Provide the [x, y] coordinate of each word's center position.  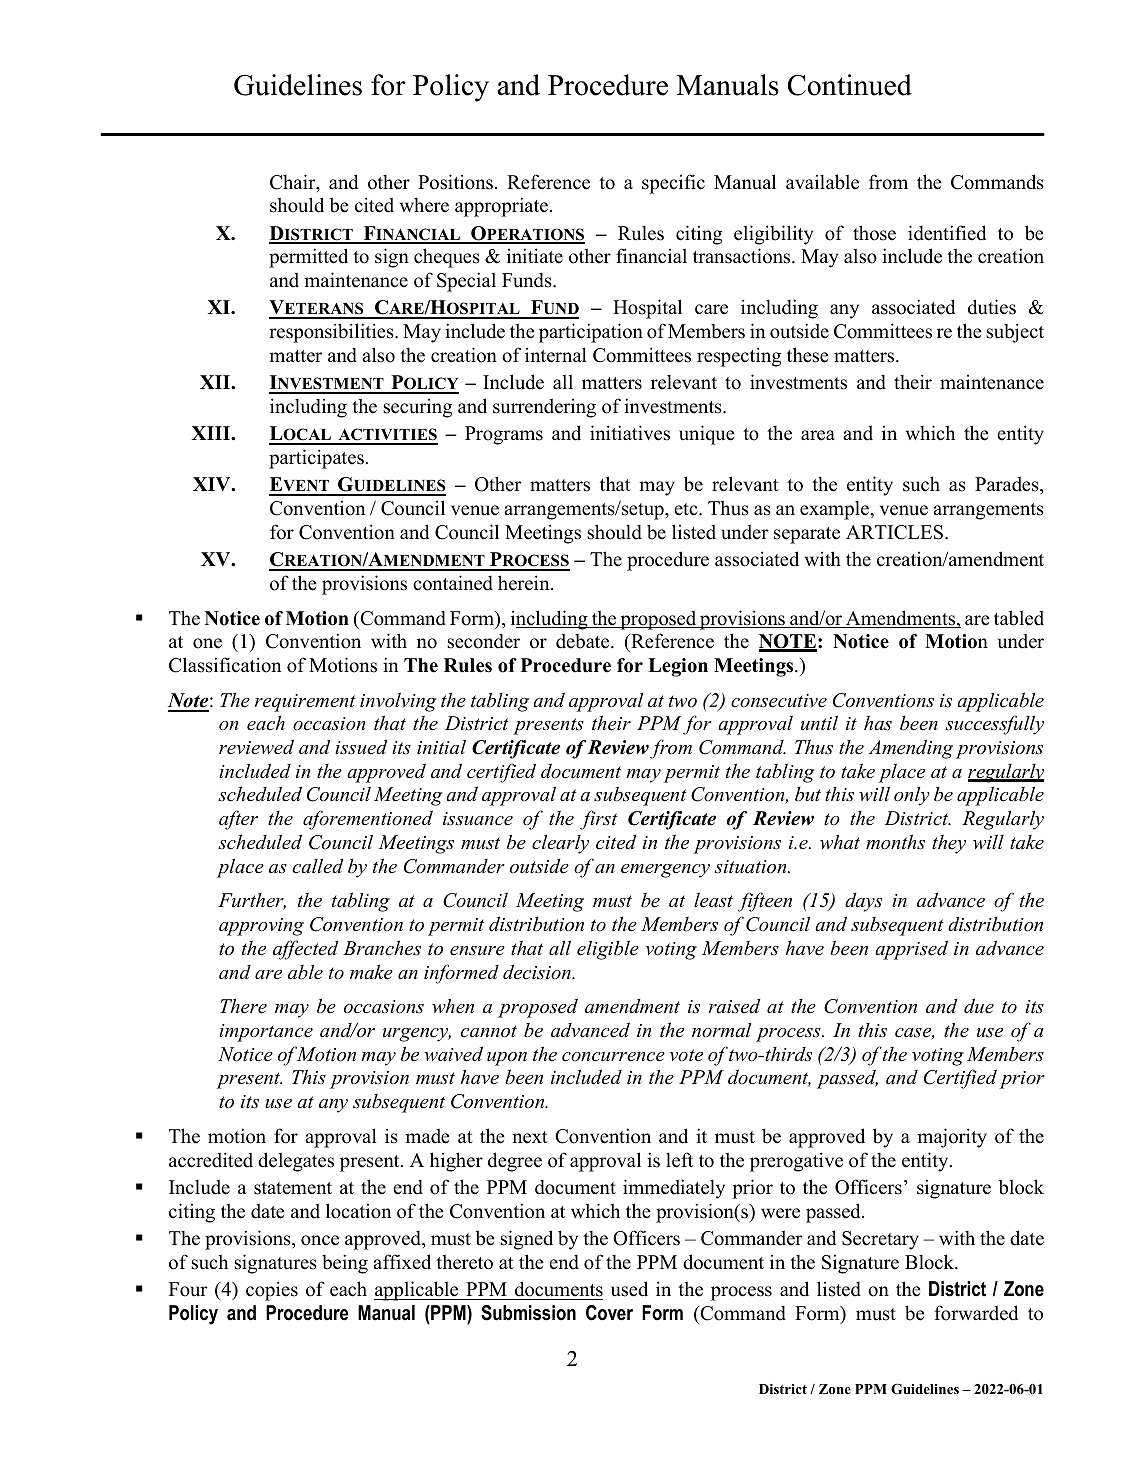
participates [316, 459]
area [818, 435]
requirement [305, 703]
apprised [911, 950]
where [424, 205]
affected [305, 950]
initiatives [630, 433]
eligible [608, 950]
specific [673, 184]
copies [272, 1291]
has [878, 723]
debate [584, 641]
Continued [850, 85]
